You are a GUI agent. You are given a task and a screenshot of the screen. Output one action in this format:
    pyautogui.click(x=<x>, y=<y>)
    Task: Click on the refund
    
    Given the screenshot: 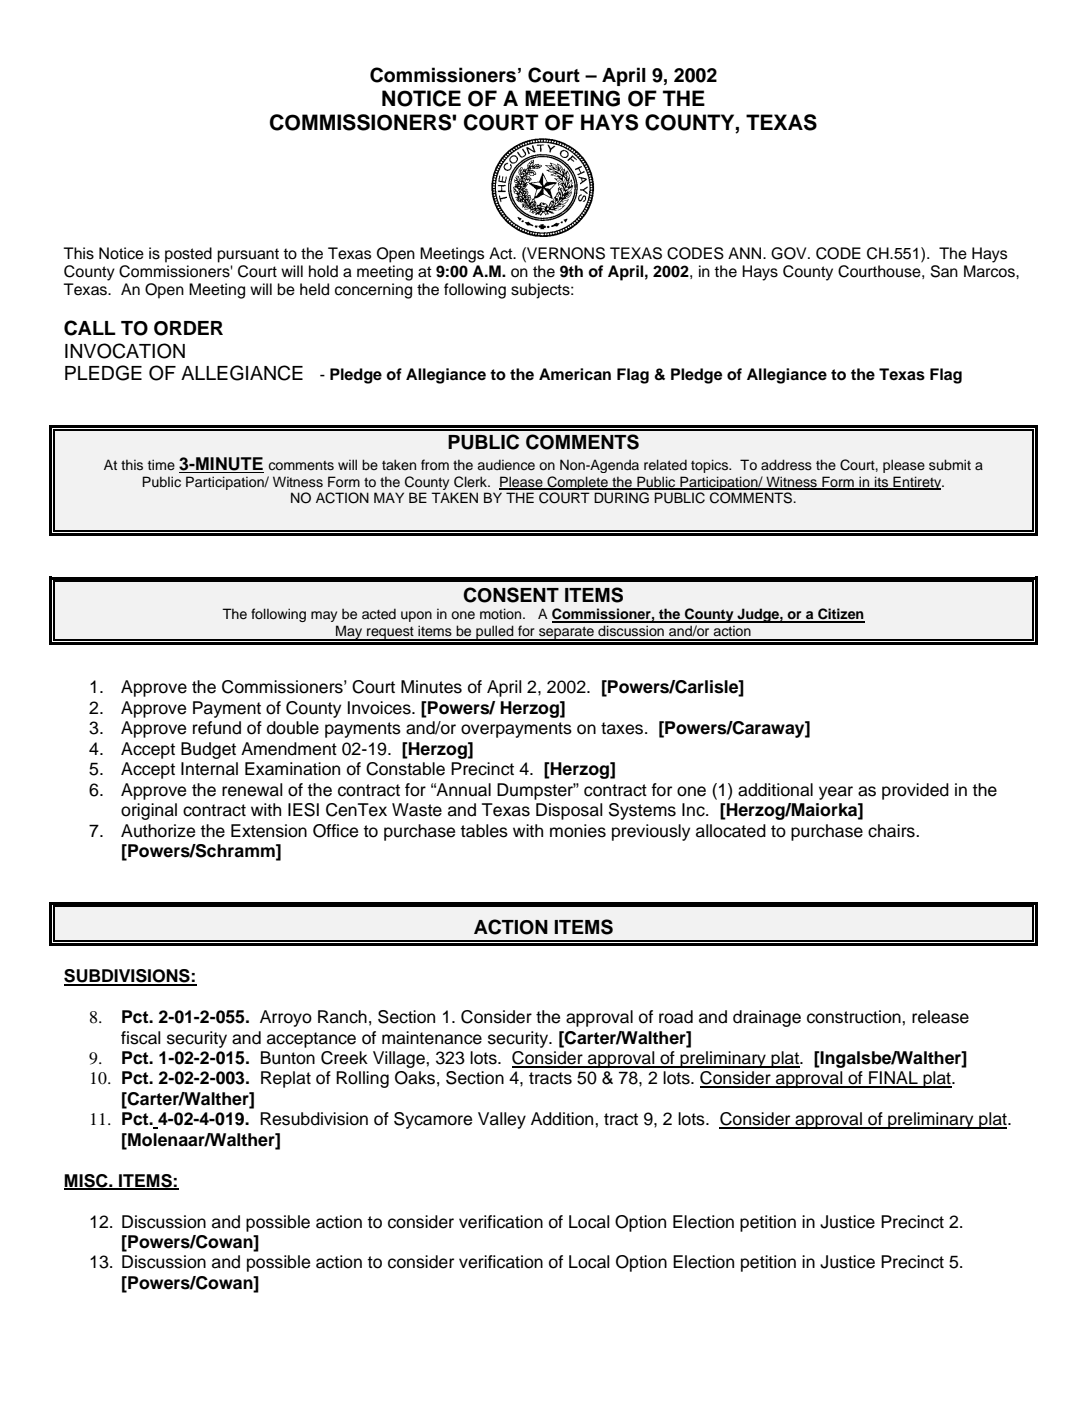 What is the action you would take?
    pyautogui.click(x=217, y=728)
